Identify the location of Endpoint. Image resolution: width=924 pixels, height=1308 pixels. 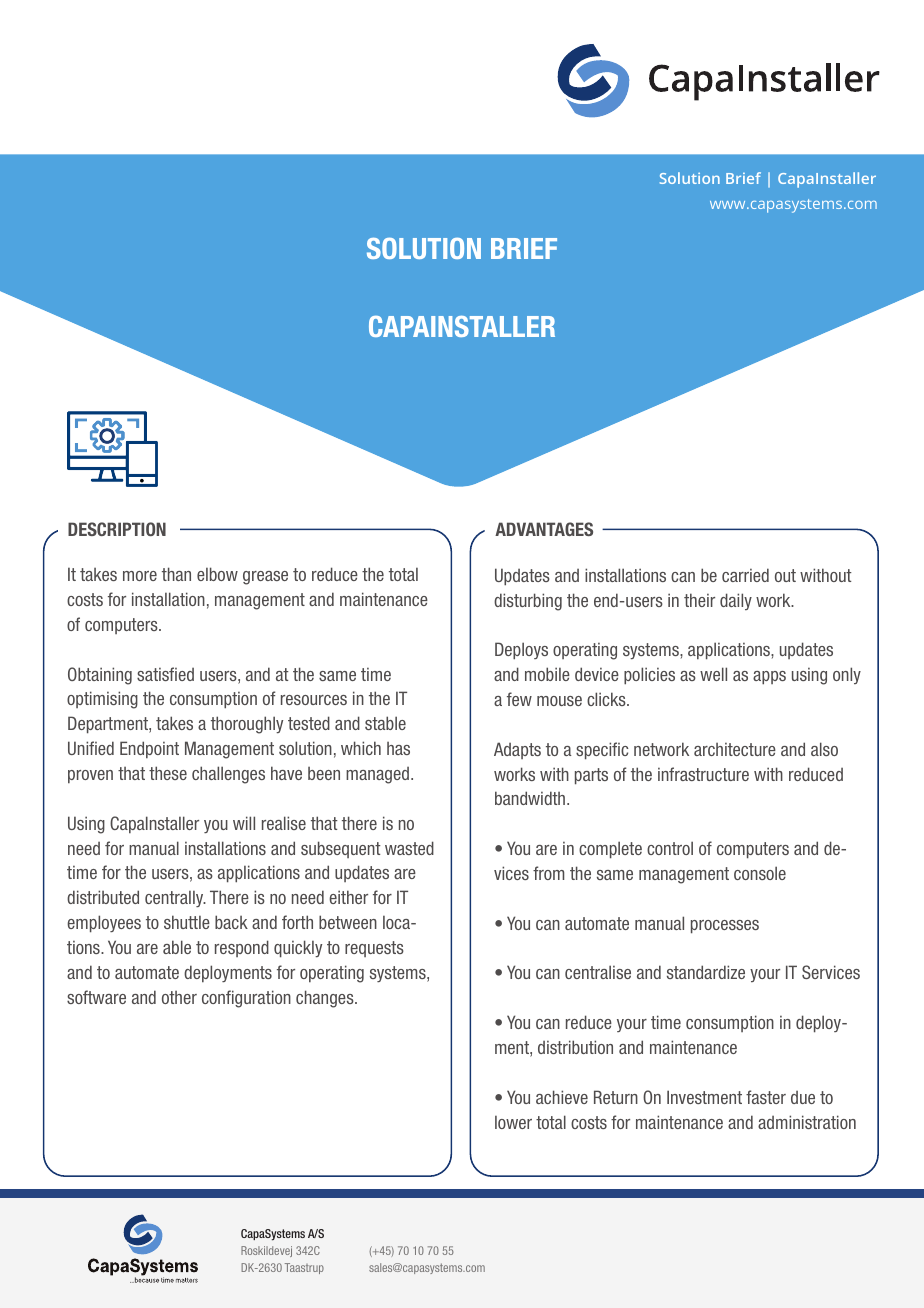
(149, 749).
